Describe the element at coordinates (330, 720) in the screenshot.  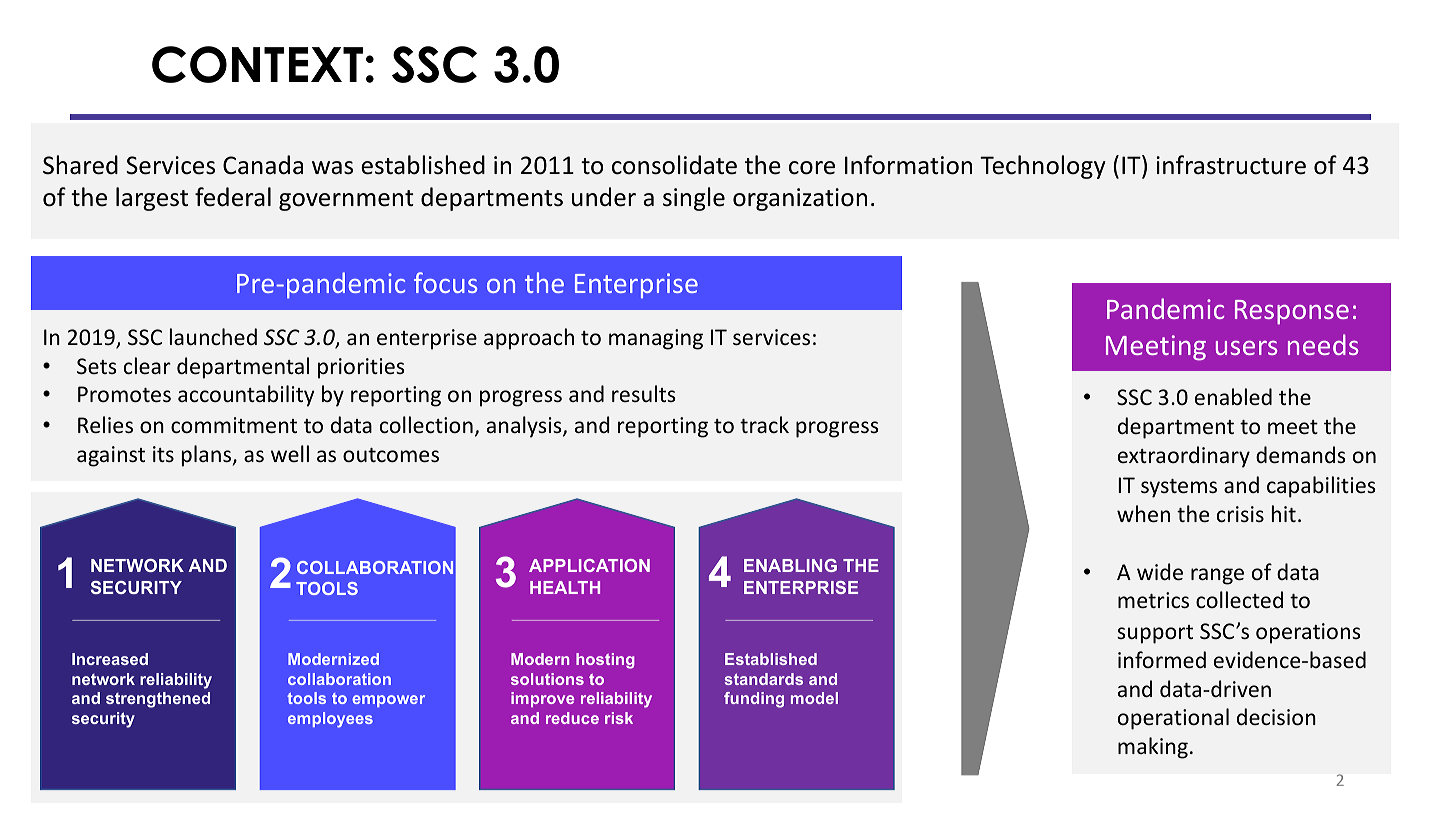
I see `employees` at that location.
